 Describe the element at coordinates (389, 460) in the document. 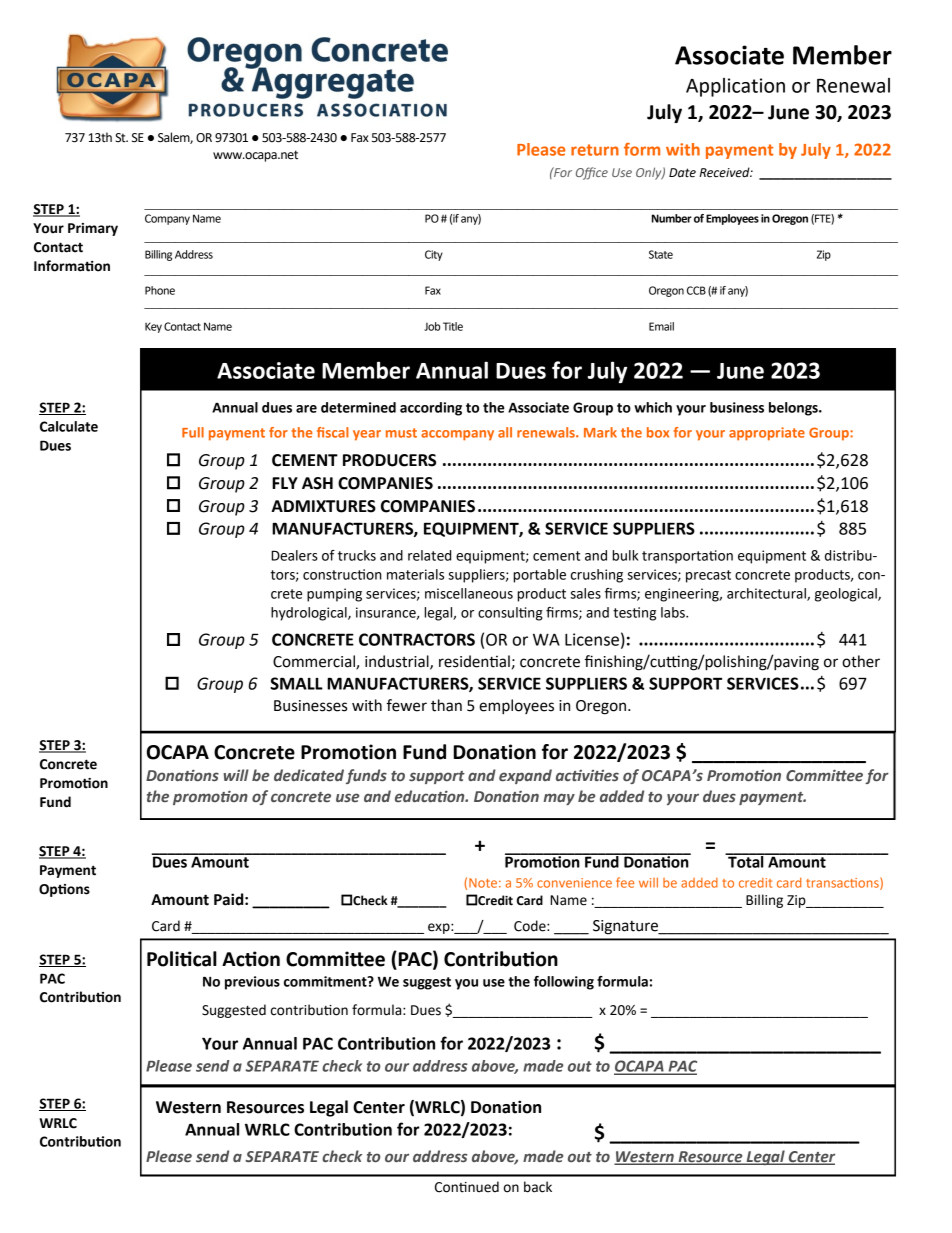

I see `PRODUCERS` at that location.
